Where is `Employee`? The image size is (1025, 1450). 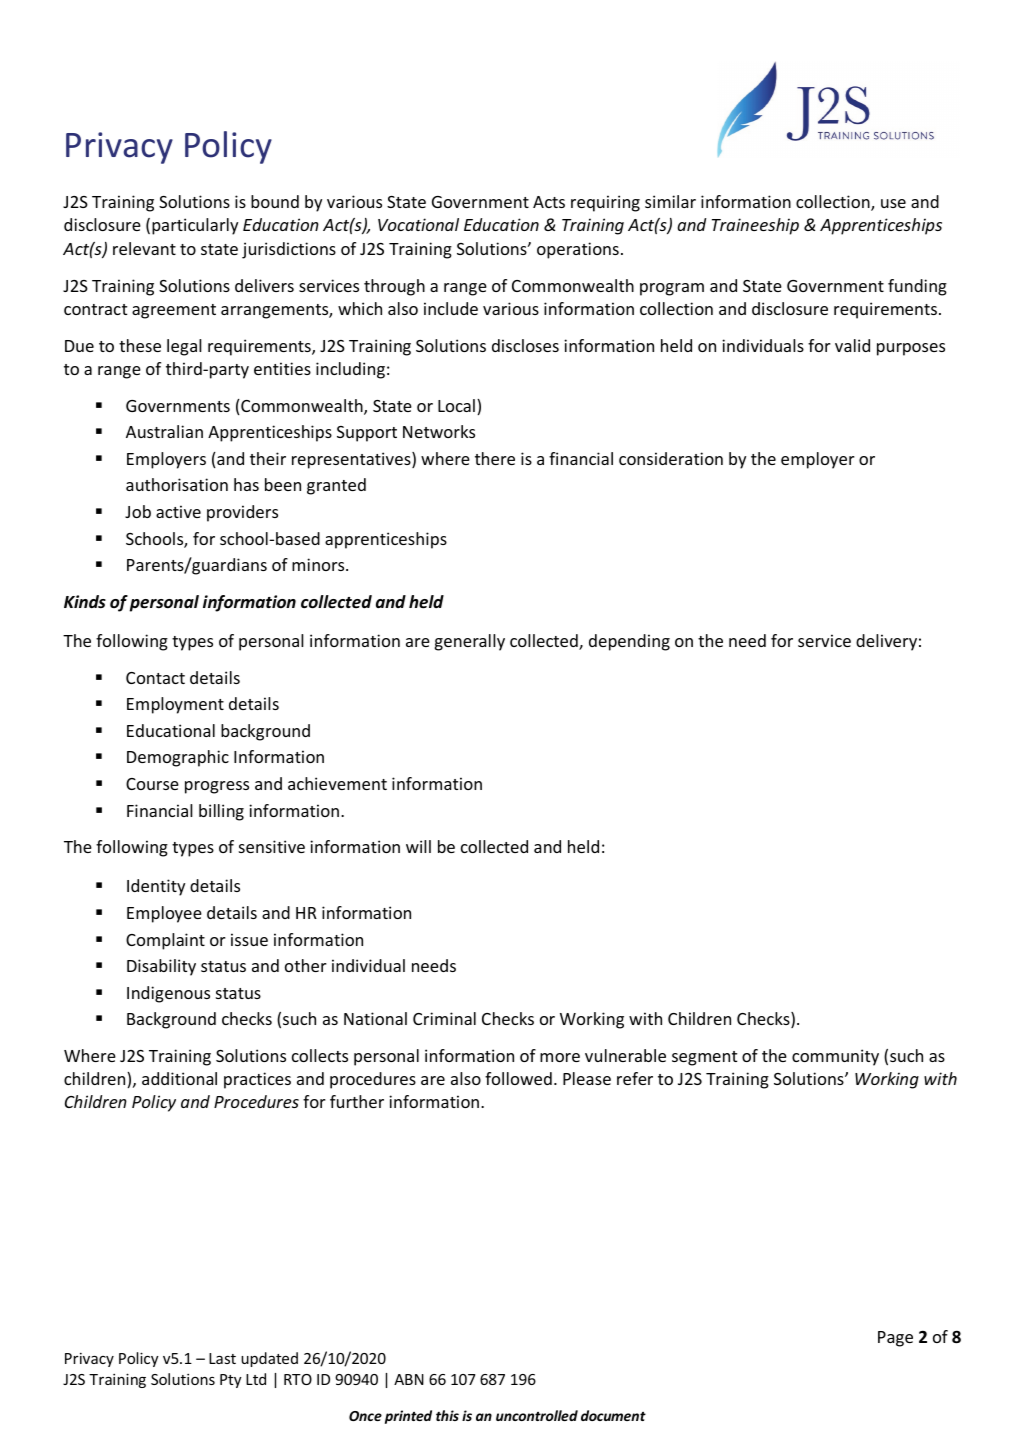
Employee is located at coordinates (164, 914).
